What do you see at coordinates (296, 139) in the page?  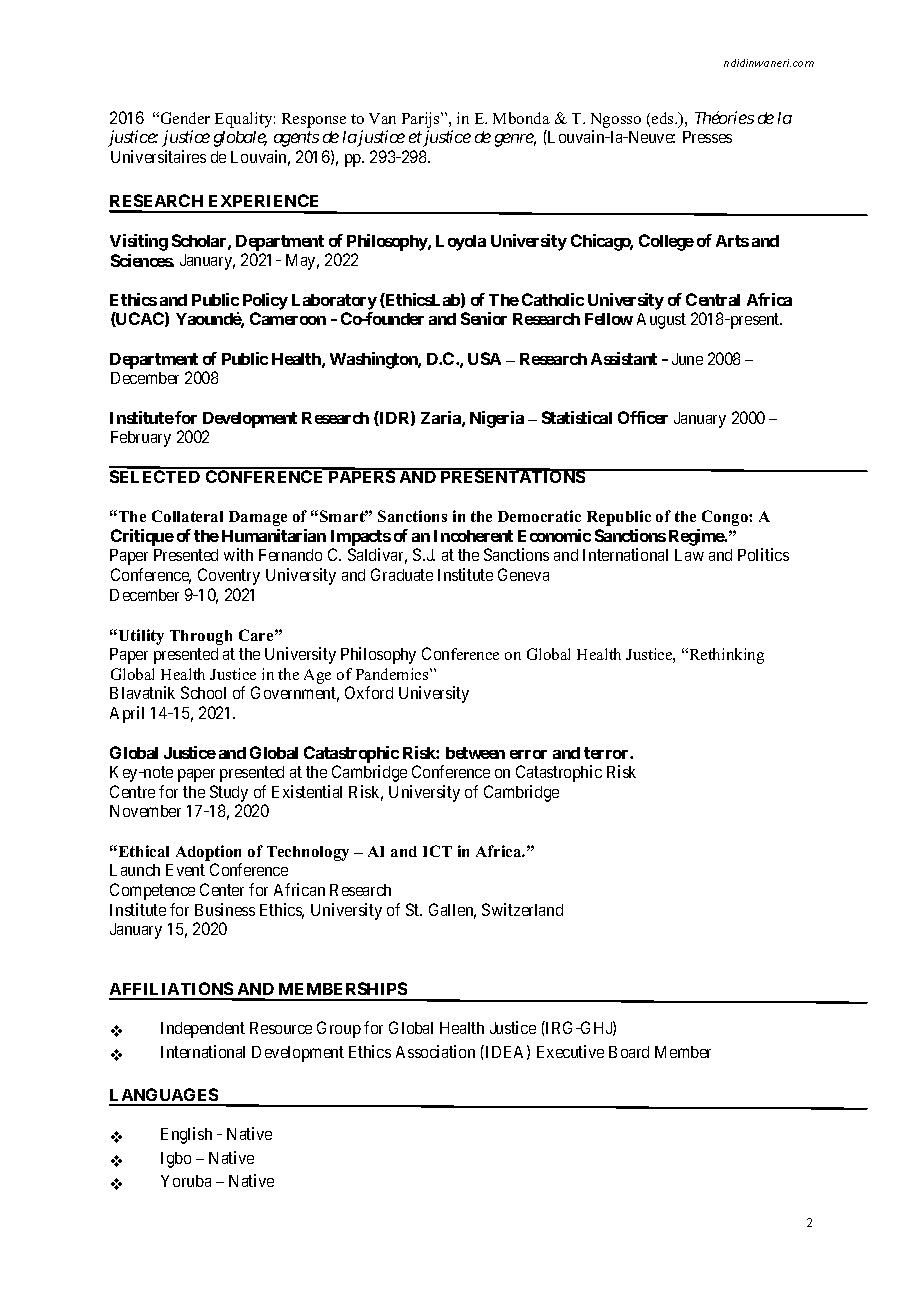 I see `agents` at bounding box center [296, 139].
